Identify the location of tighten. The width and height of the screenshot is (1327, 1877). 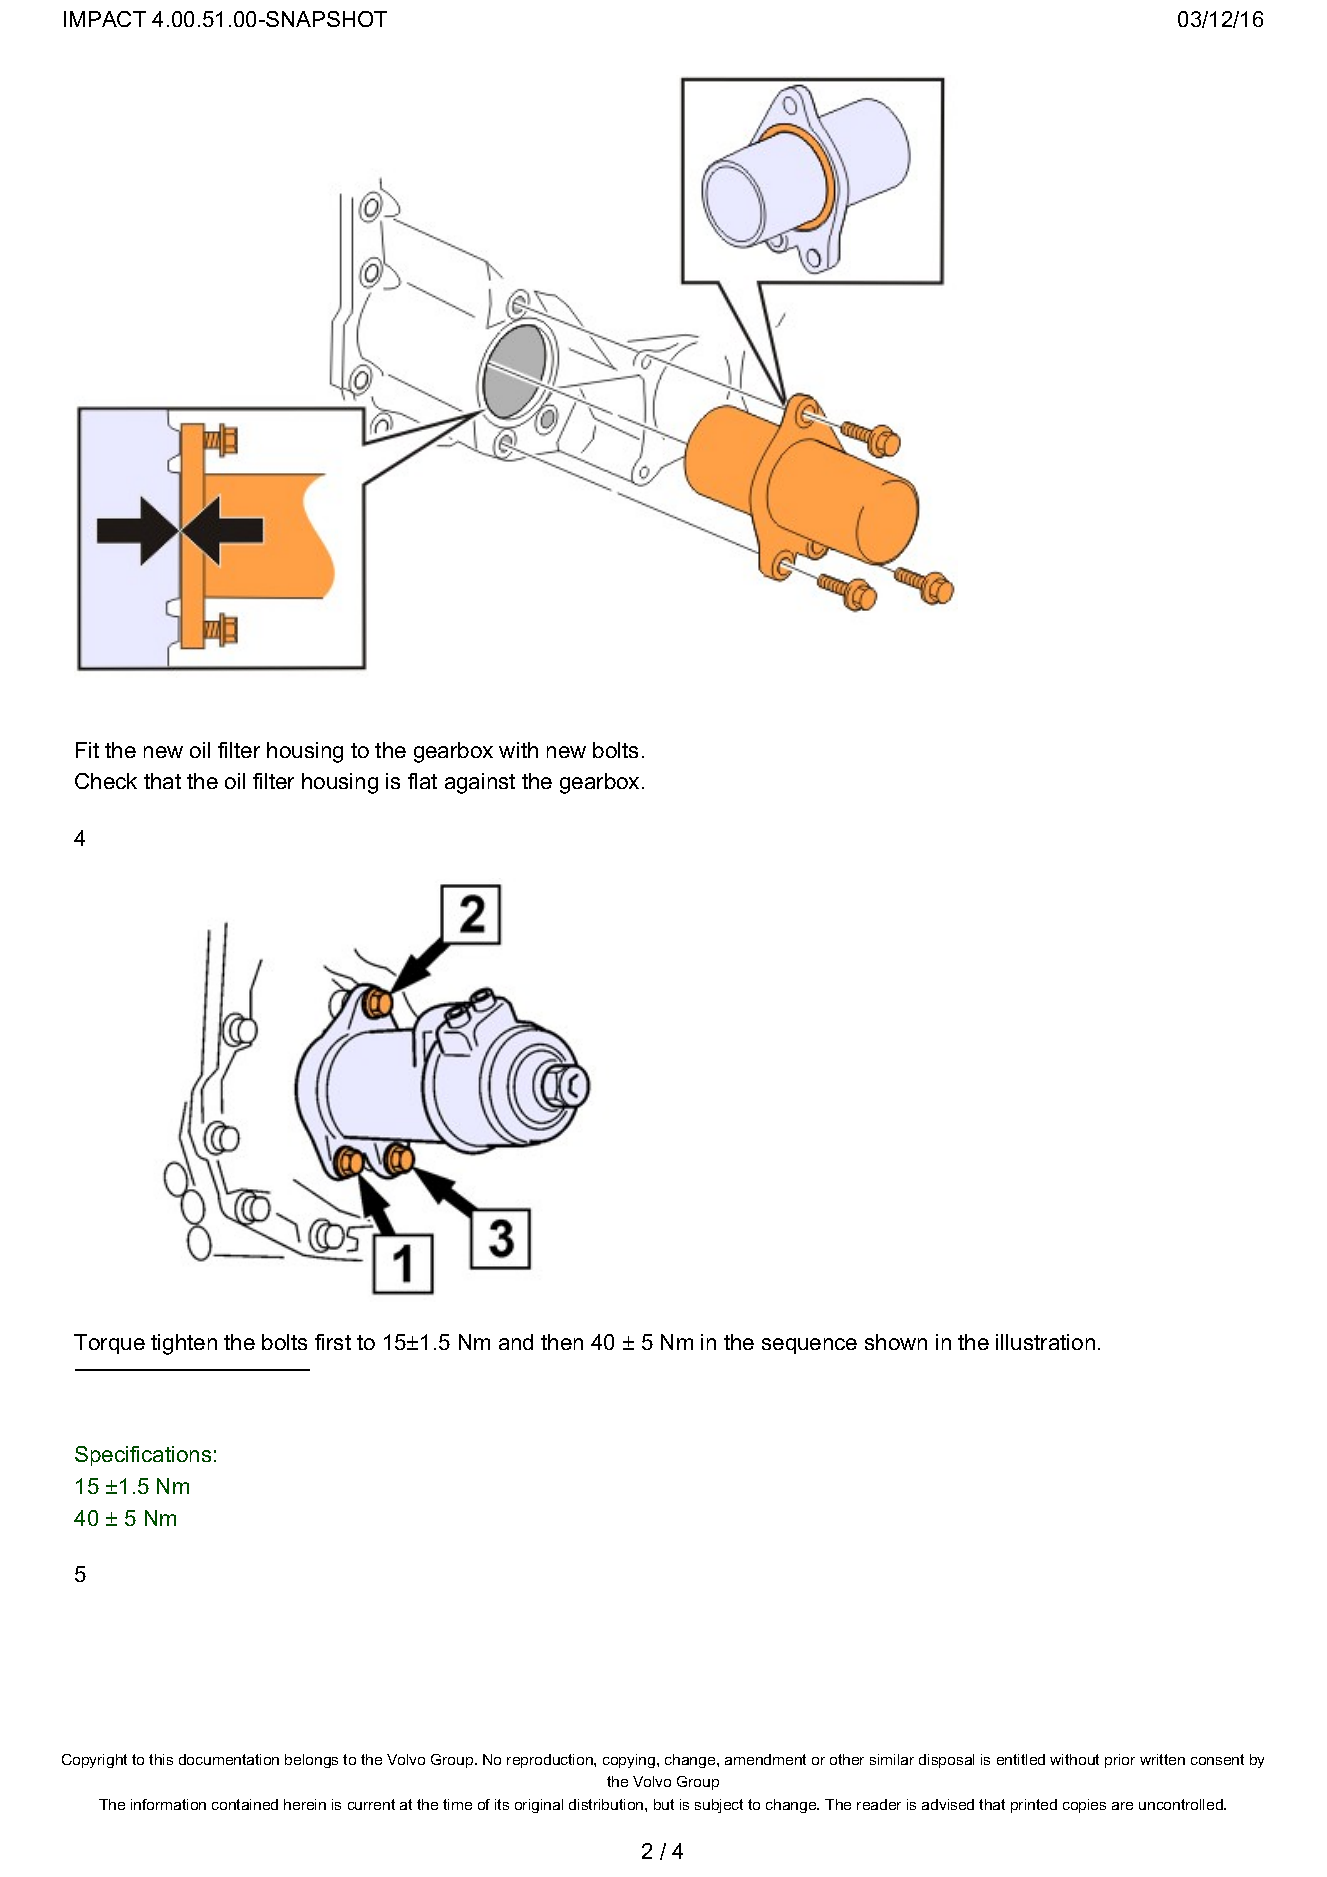
(184, 1344).
